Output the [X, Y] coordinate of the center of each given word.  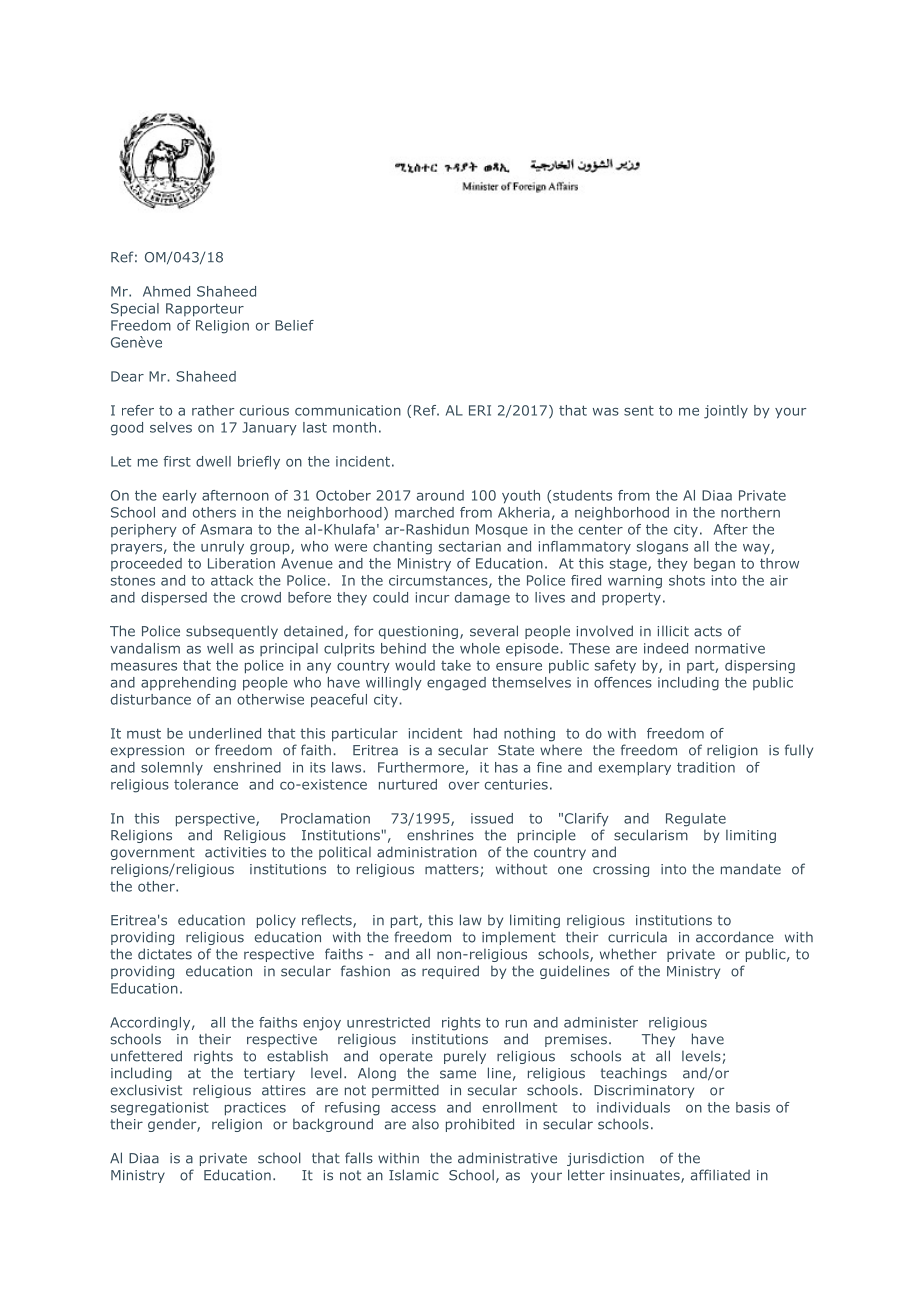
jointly [726, 412]
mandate [751, 869]
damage [482, 599]
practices [255, 1109]
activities [235, 852]
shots [687, 580]
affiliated [720, 1175]
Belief [294, 325]
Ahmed [166, 291]
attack [232, 580]
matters [452, 869]
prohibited [480, 1125]
